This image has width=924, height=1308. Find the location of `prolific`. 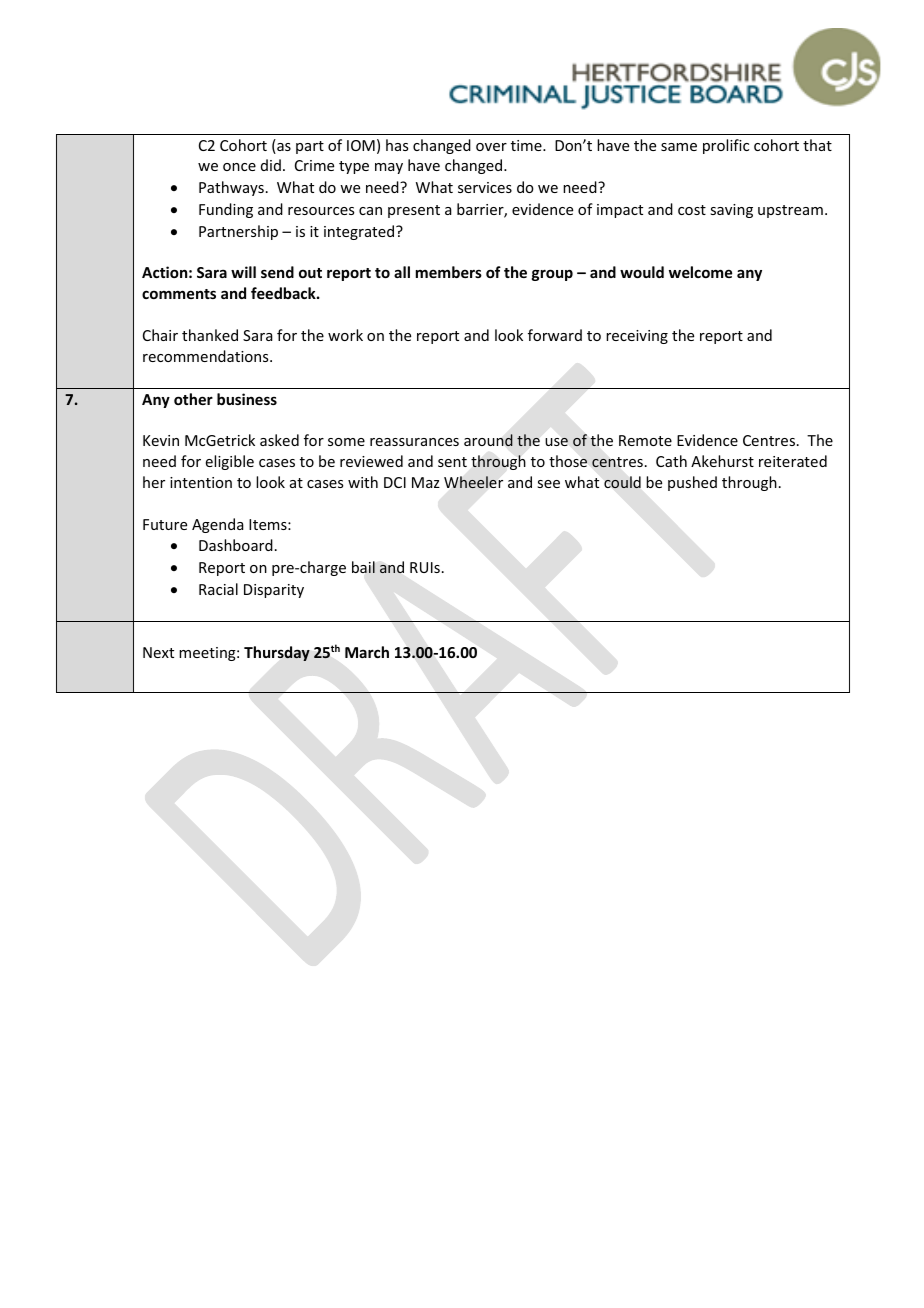

prolific is located at coordinates (726, 146).
